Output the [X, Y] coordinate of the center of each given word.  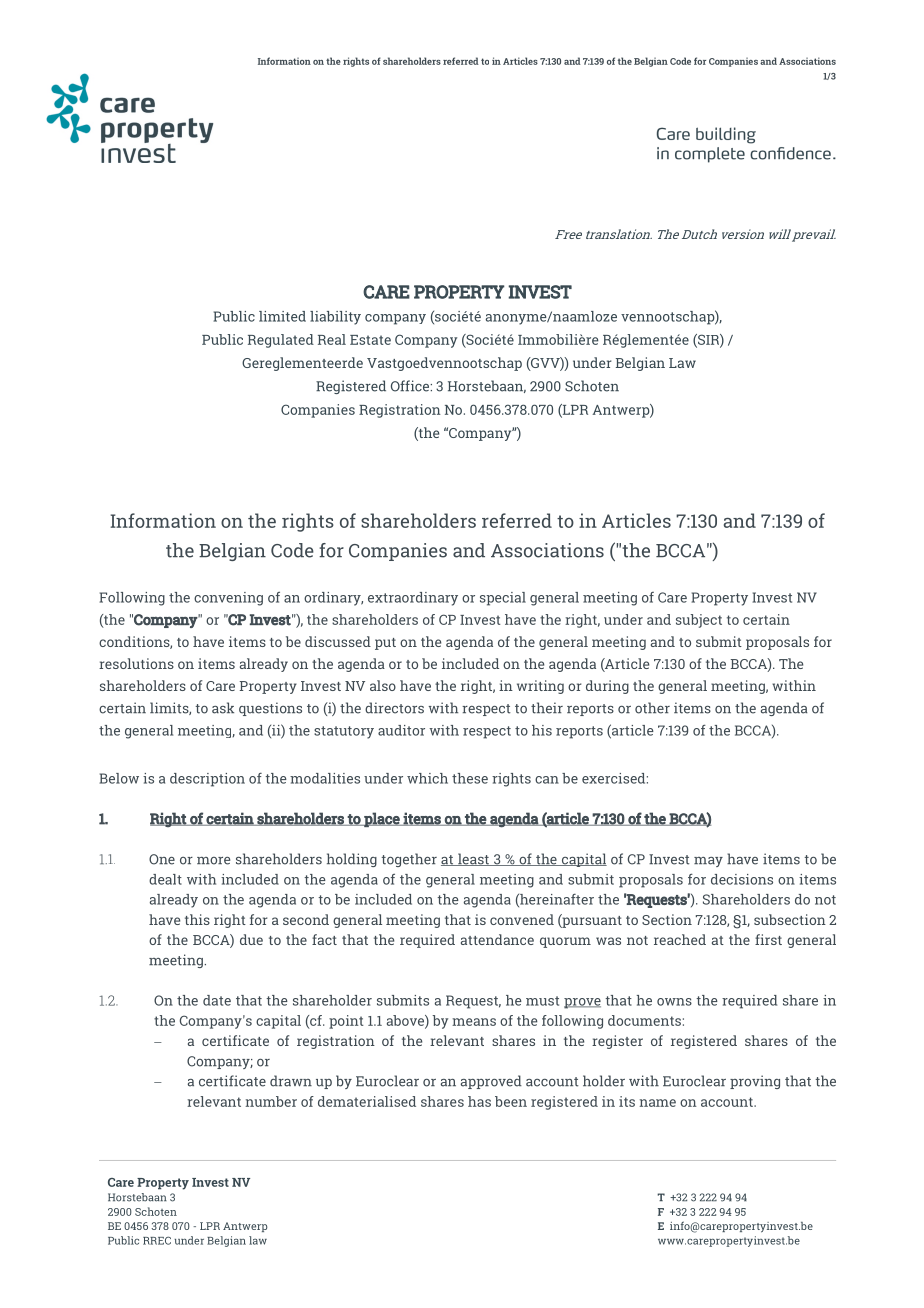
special [503, 599]
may [708, 862]
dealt [165, 879]
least [473, 859]
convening [228, 599]
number [271, 1101]
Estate [370, 340]
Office [411, 386]
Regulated [281, 341]
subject [699, 621]
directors [394, 708]
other [652, 708]
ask [223, 708]
